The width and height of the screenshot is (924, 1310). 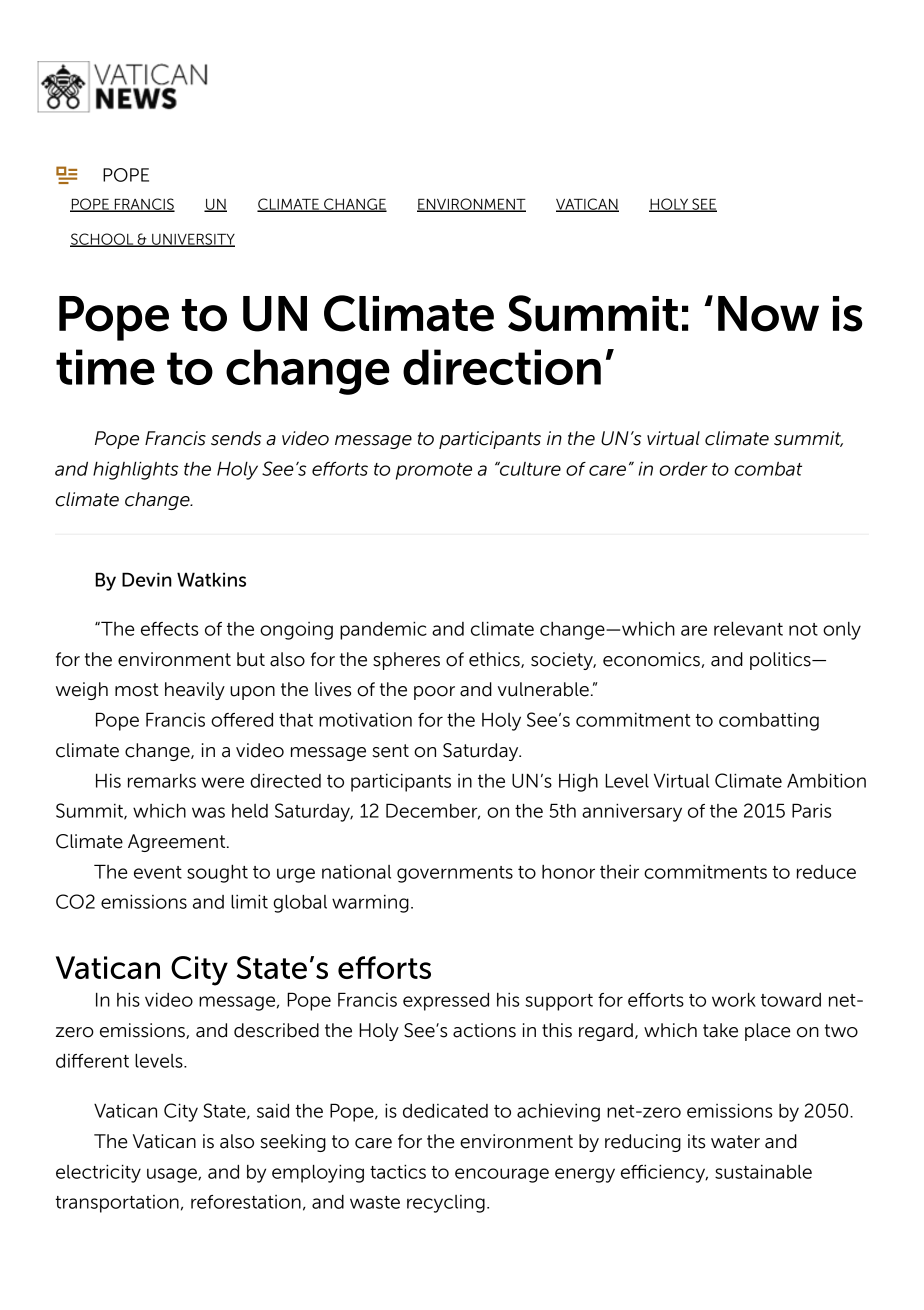 What do you see at coordinates (173, 1175) in the screenshot?
I see `usage` at bounding box center [173, 1175].
